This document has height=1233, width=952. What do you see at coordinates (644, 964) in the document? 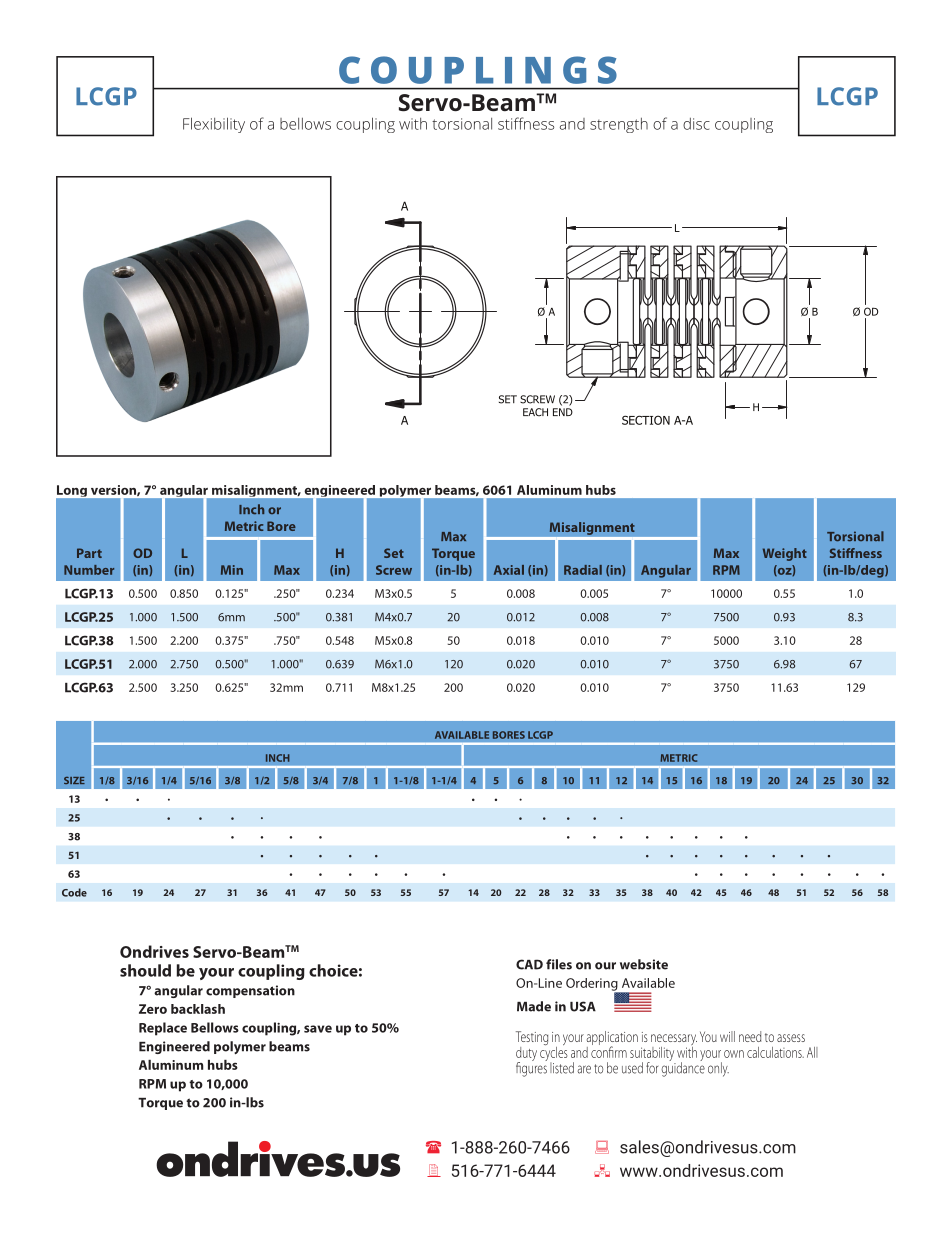
I see `website` at bounding box center [644, 964].
